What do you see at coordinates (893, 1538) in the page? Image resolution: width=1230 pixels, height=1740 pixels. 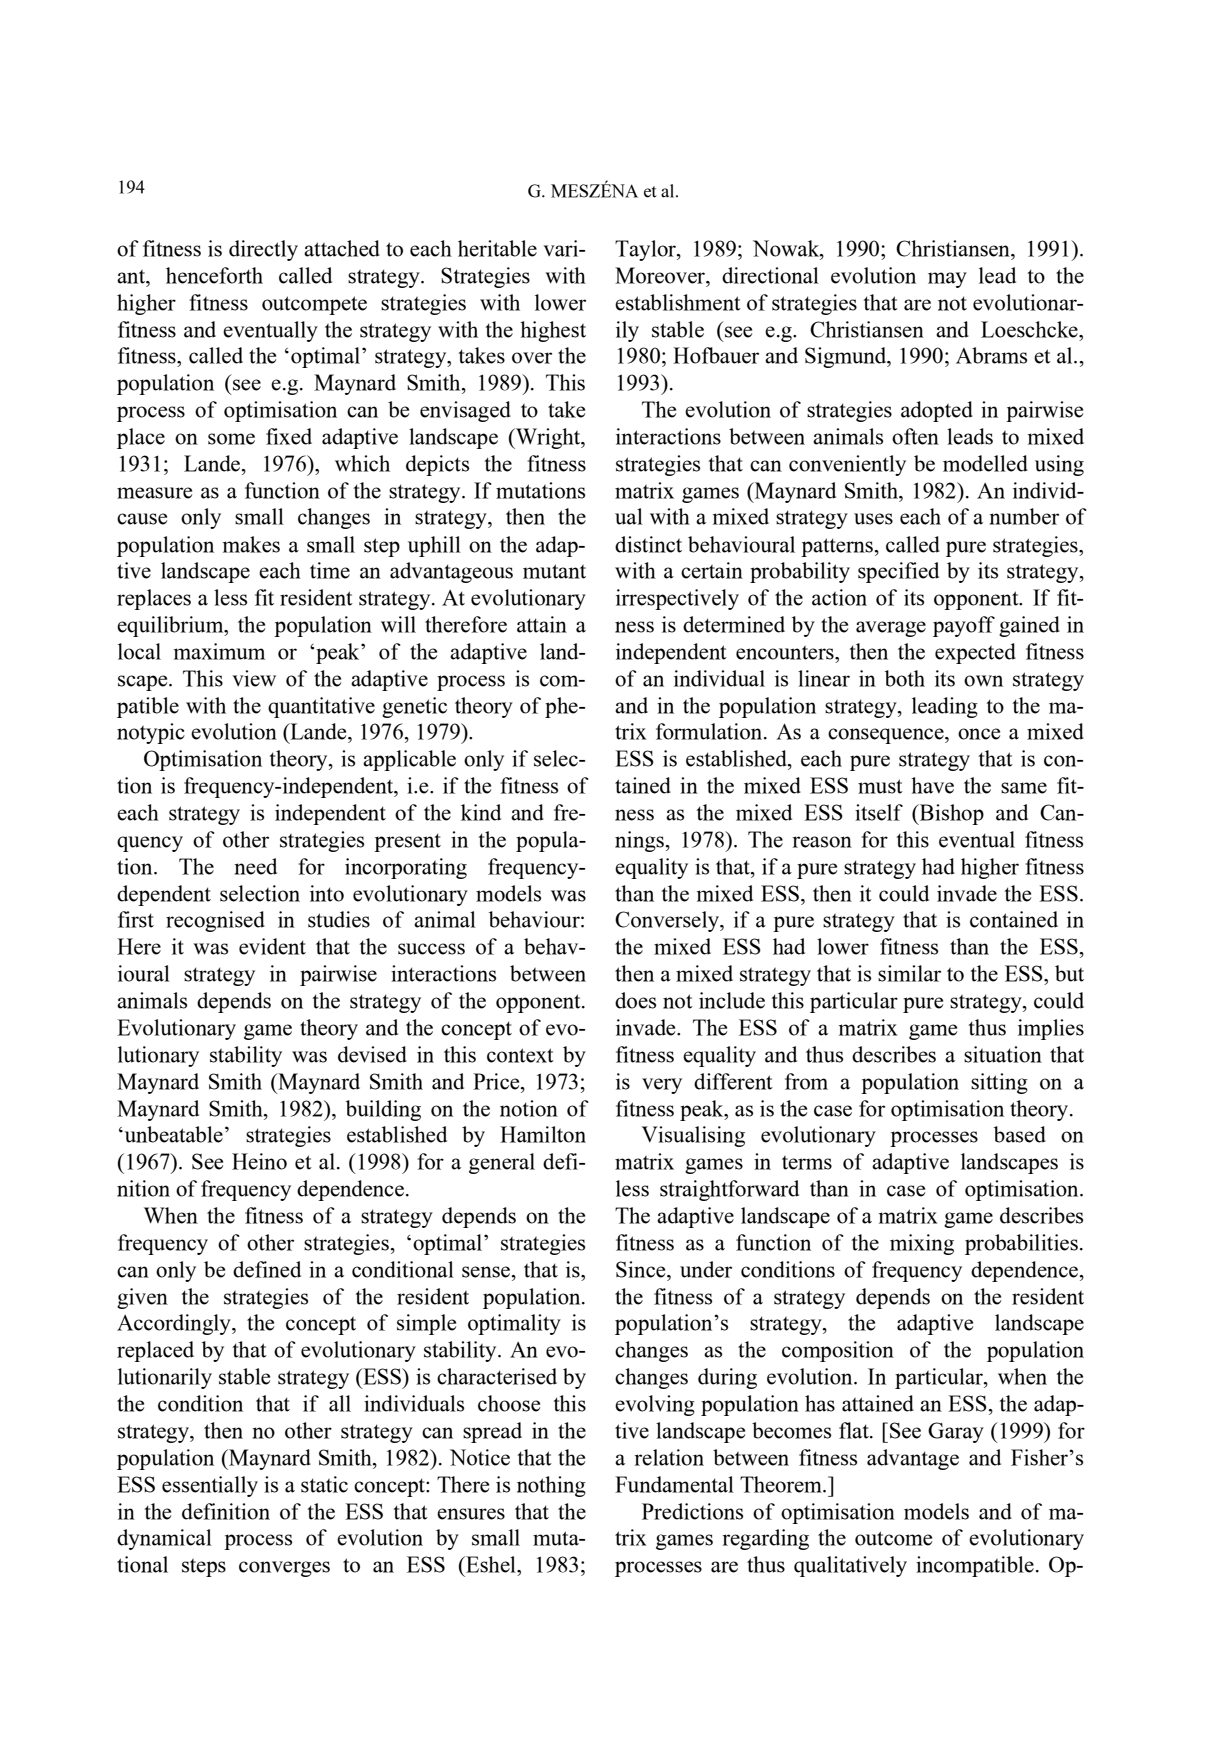 I see `outcome` at bounding box center [893, 1538].
